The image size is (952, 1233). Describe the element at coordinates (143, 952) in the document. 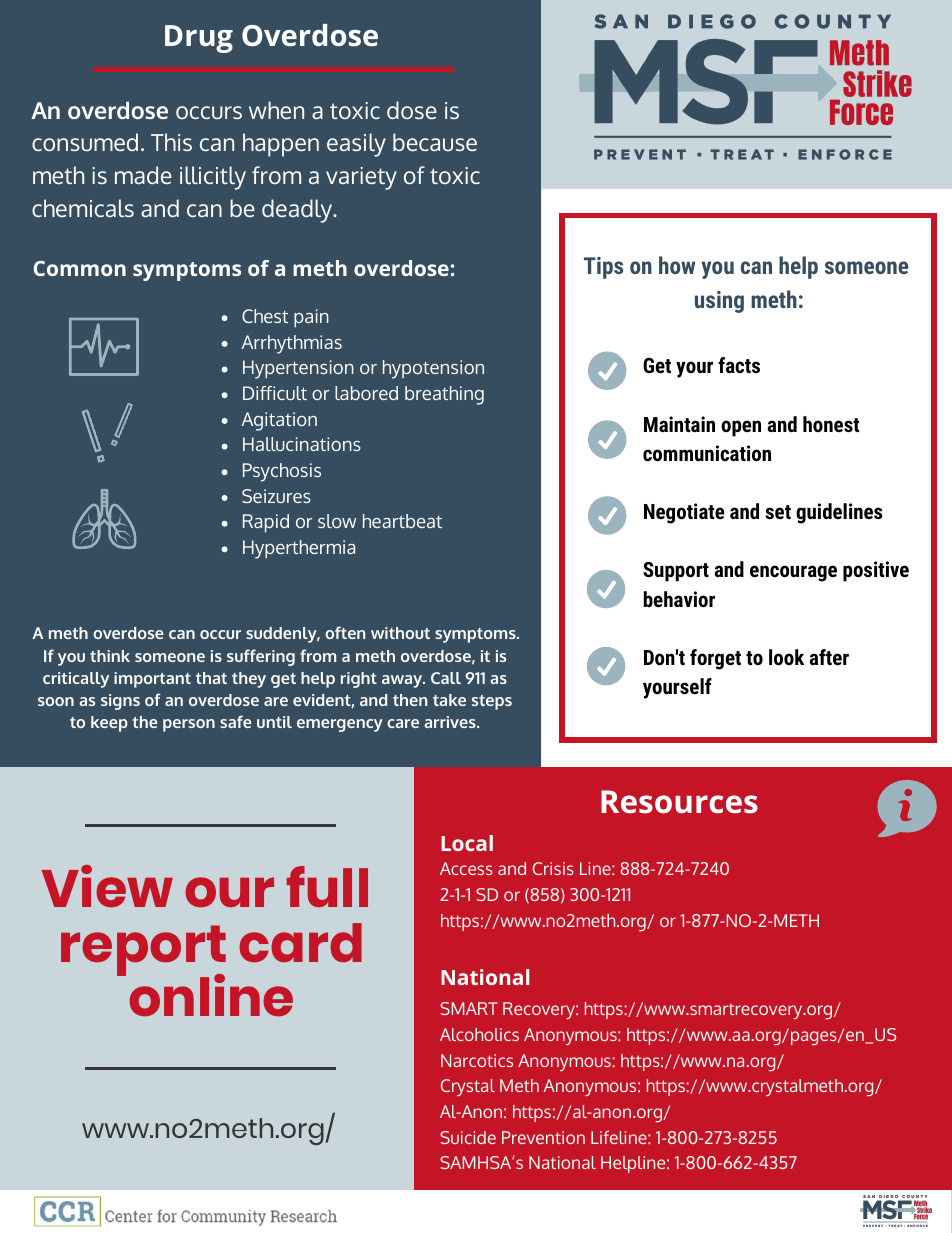

I see `report` at that location.
